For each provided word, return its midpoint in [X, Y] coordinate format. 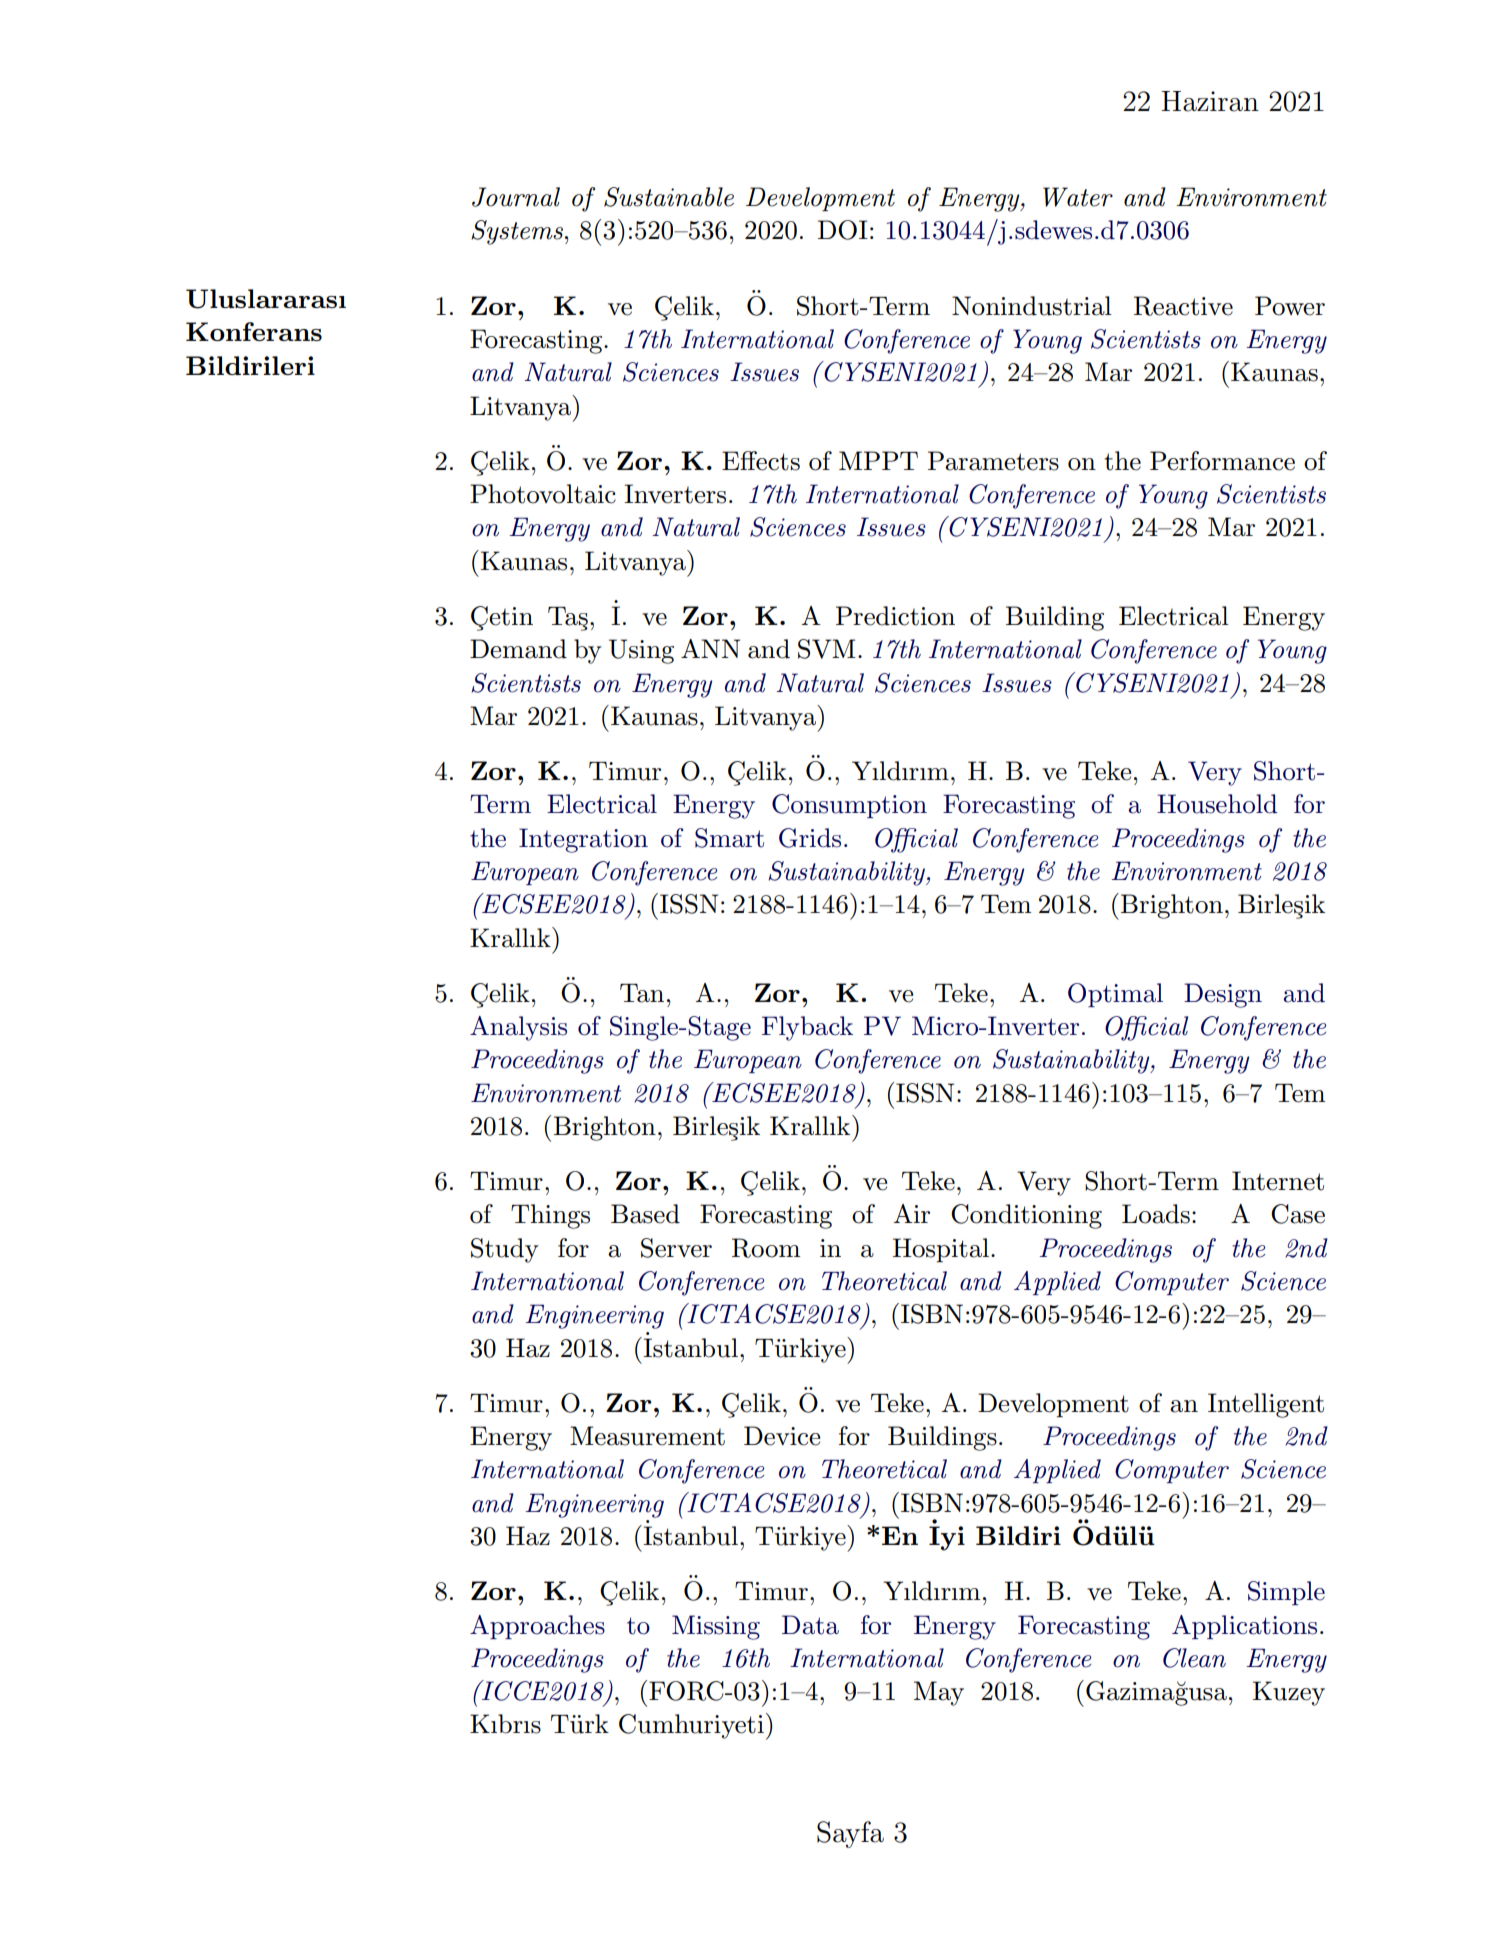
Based [645, 1214]
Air [911, 1213]
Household [1217, 804]
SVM [827, 649]
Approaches [537, 1627]
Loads [1156, 1214]
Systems [518, 232]
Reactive [1183, 306]
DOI [843, 230]
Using [641, 651]
